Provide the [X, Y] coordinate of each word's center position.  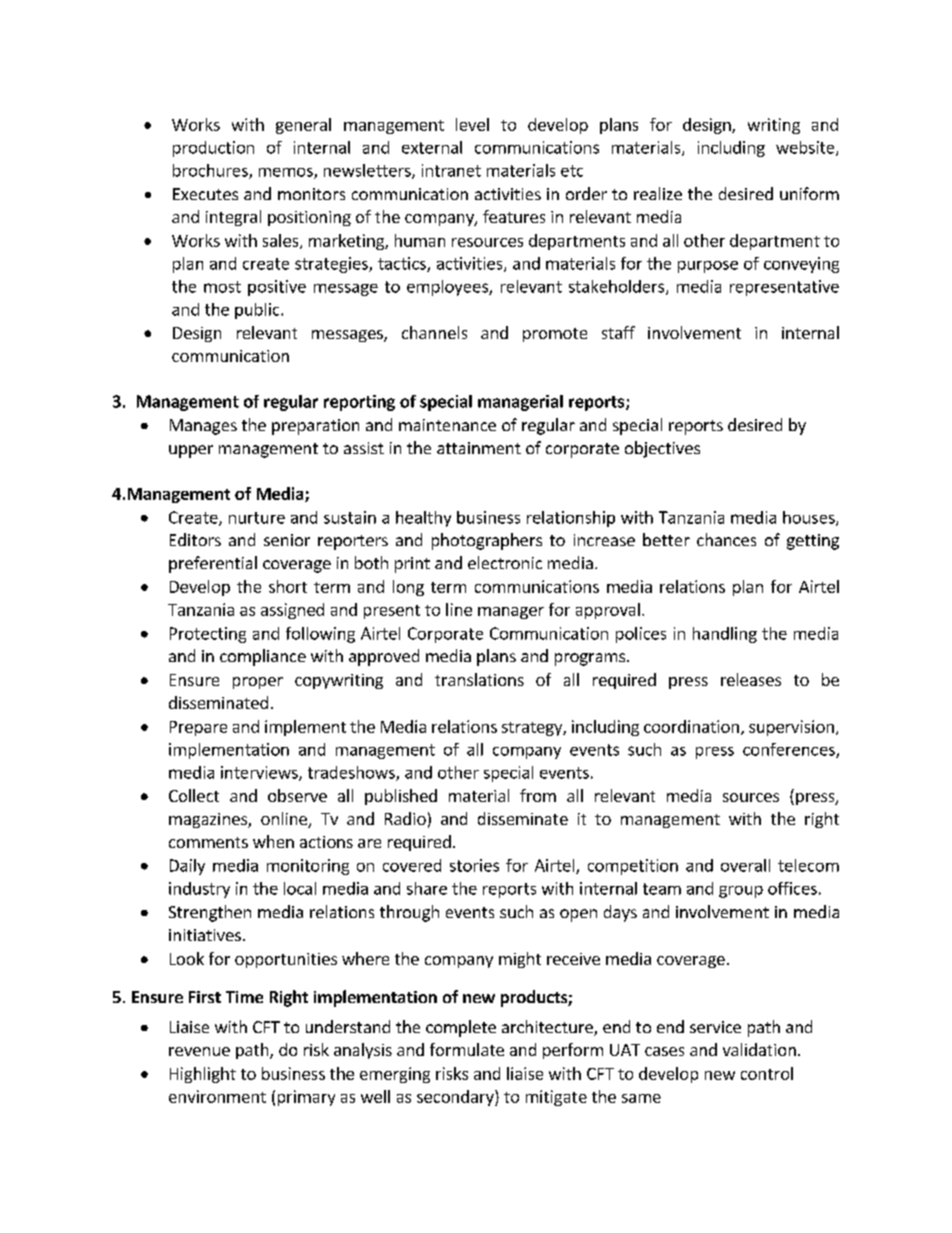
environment [217, 1096]
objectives [662, 449]
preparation [315, 427]
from [538, 795]
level [472, 124]
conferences [790, 750]
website [806, 148]
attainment [479, 448]
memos [287, 173]
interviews [260, 773]
